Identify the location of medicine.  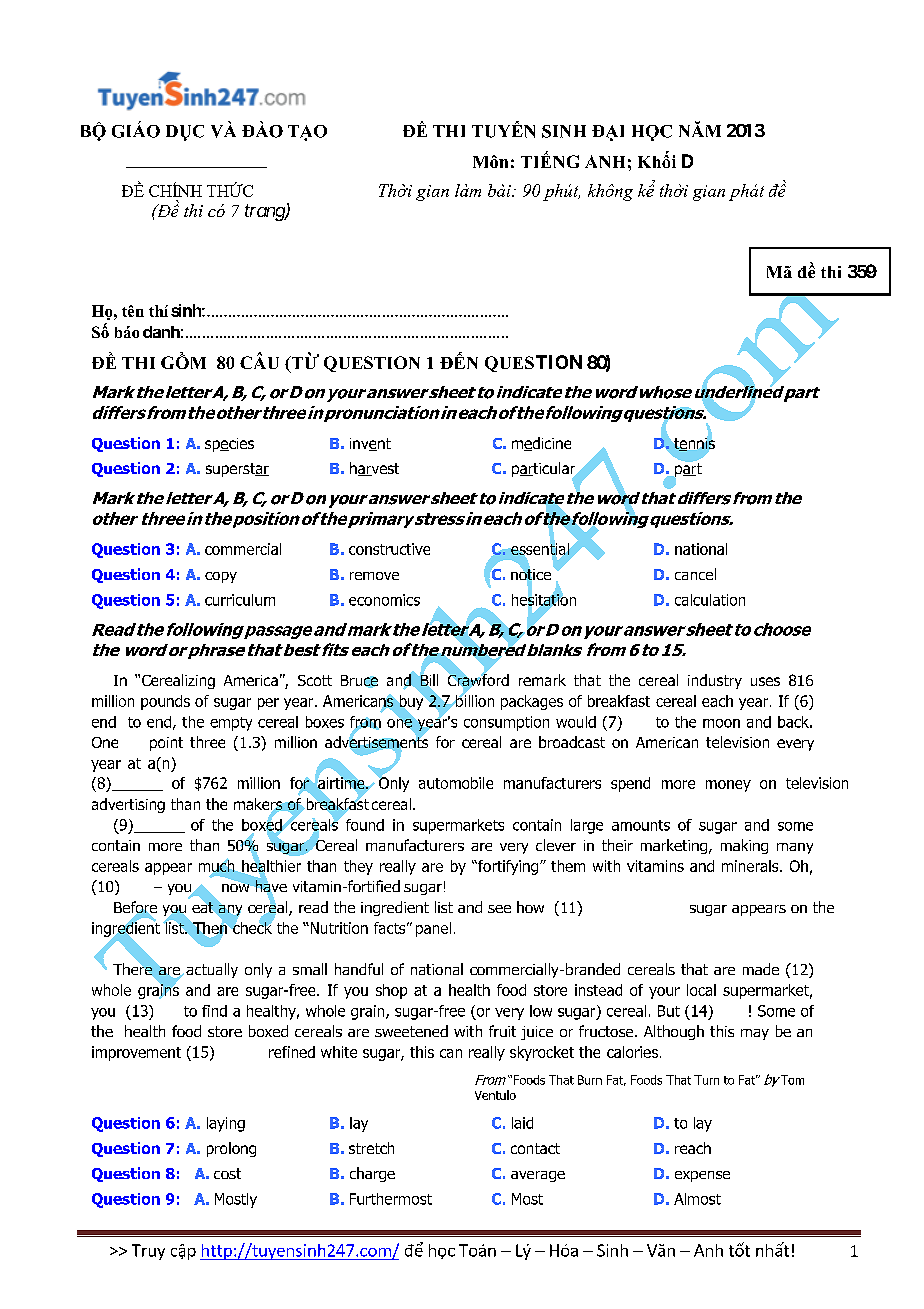
(541, 444).
